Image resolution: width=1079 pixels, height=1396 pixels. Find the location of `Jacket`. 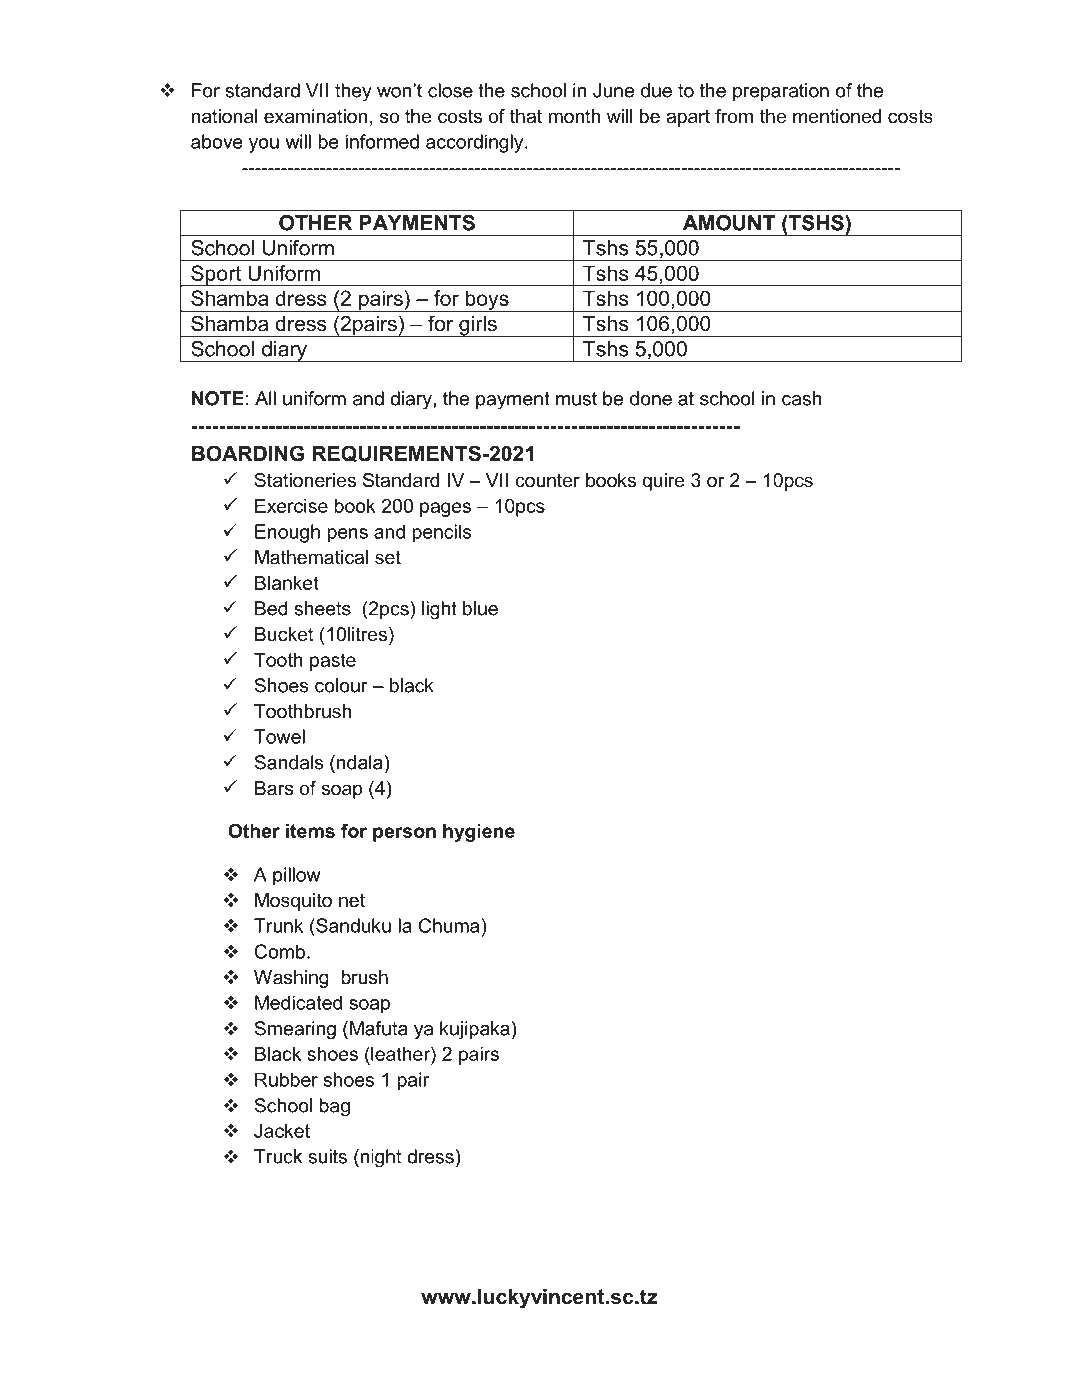

Jacket is located at coordinates (282, 1131).
